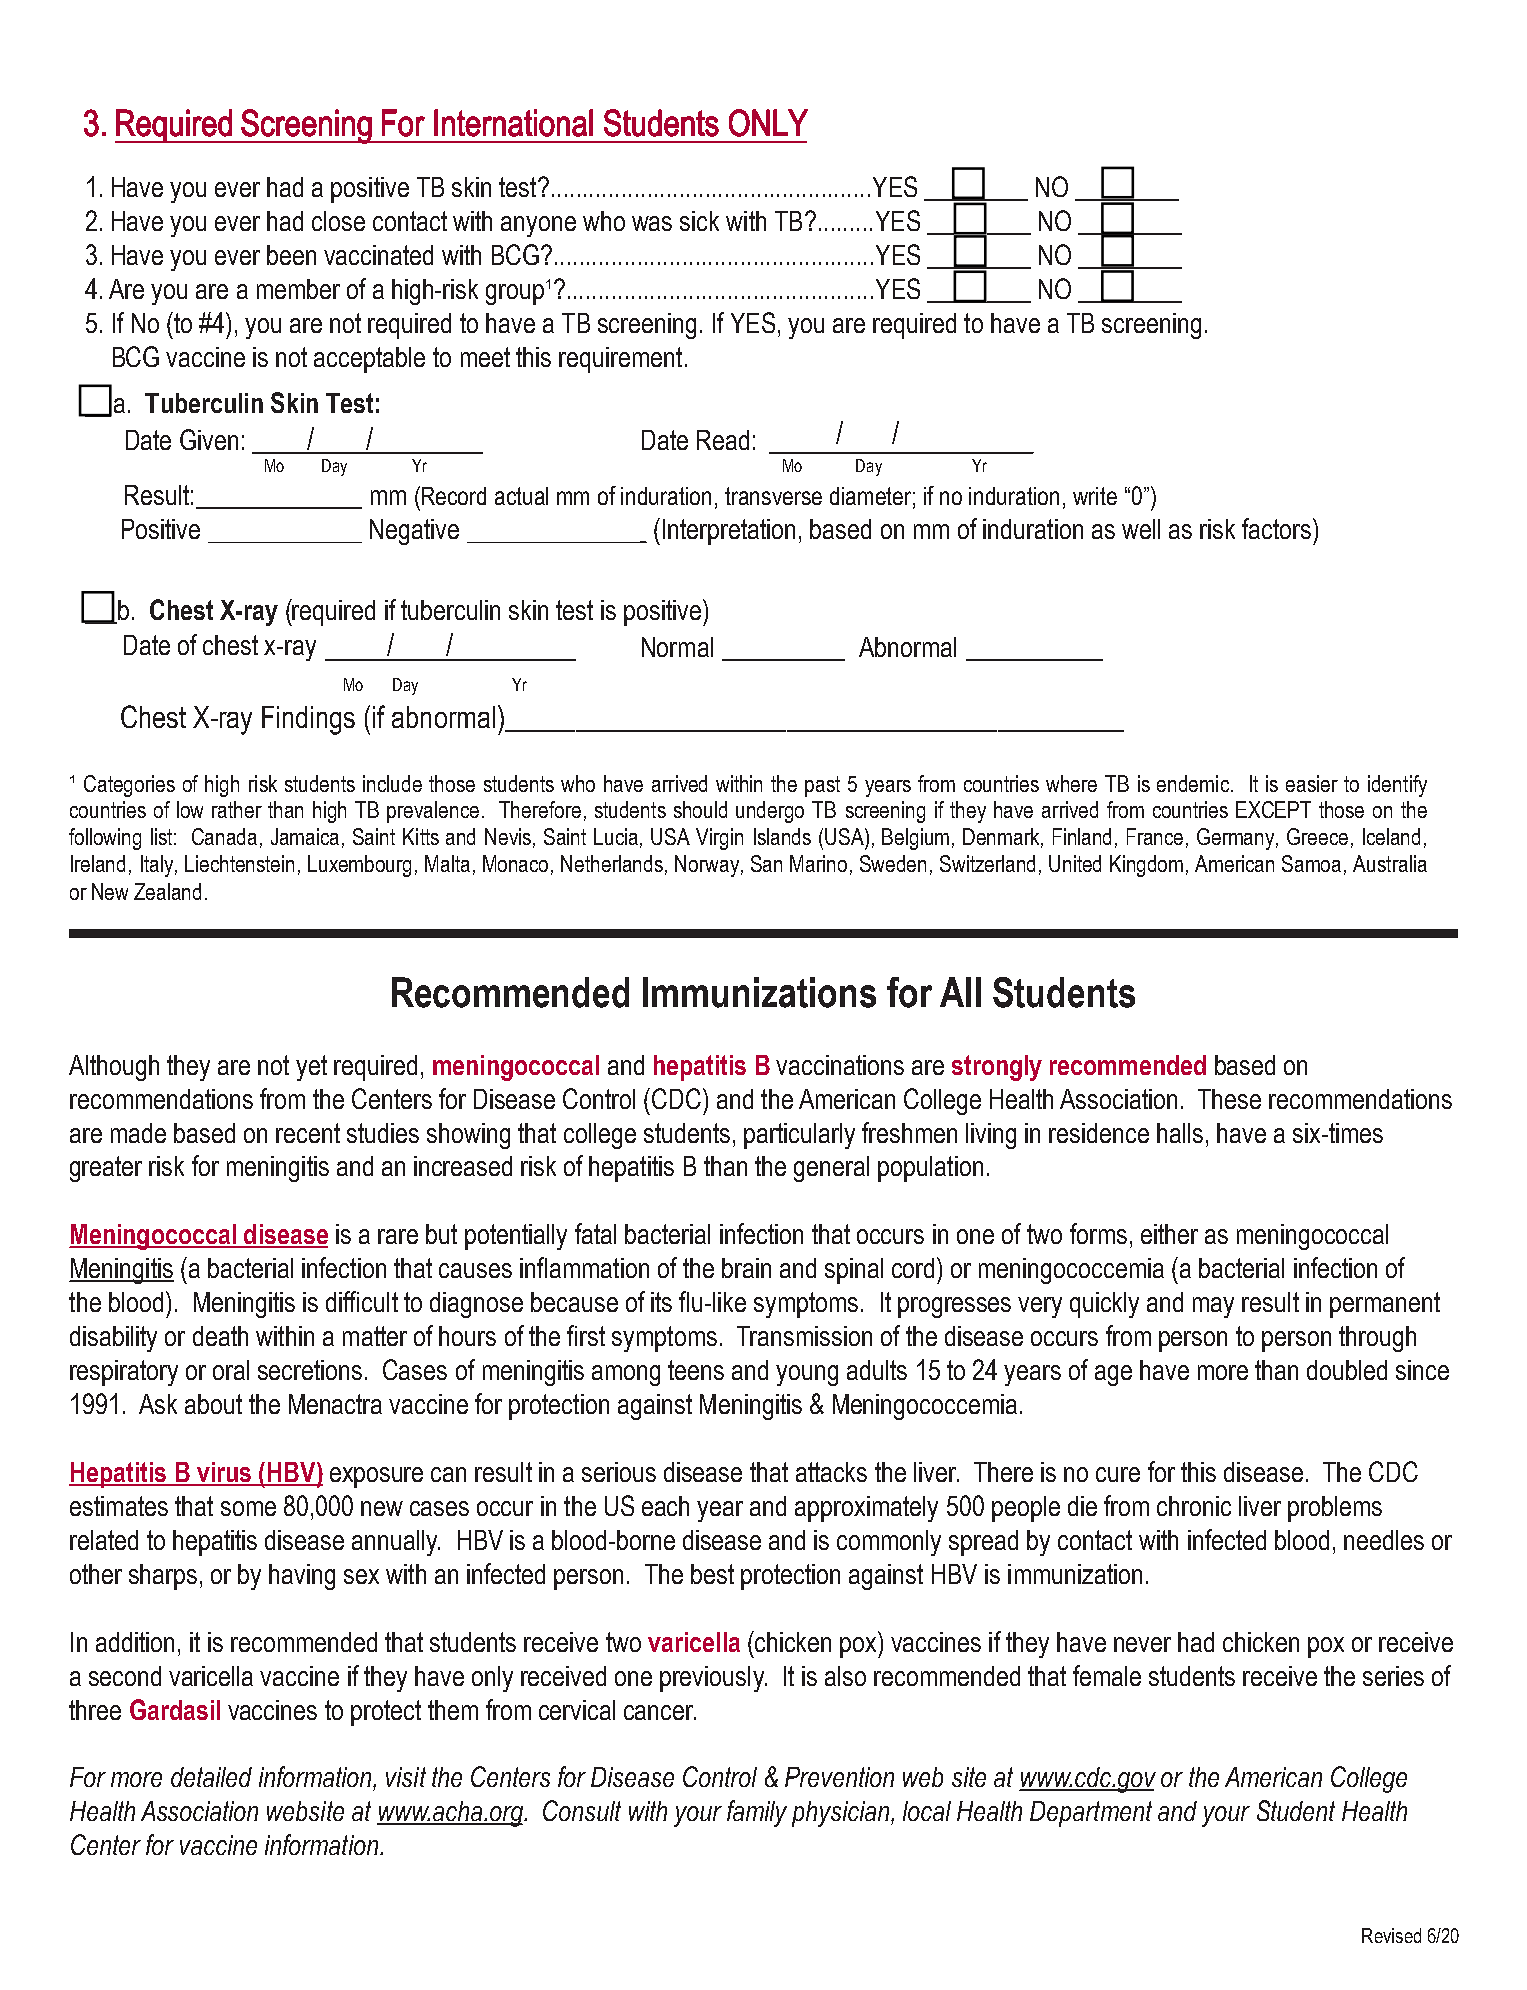 The width and height of the screenshot is (1527, 1990). I want to click on write, so click(1095, 496).
